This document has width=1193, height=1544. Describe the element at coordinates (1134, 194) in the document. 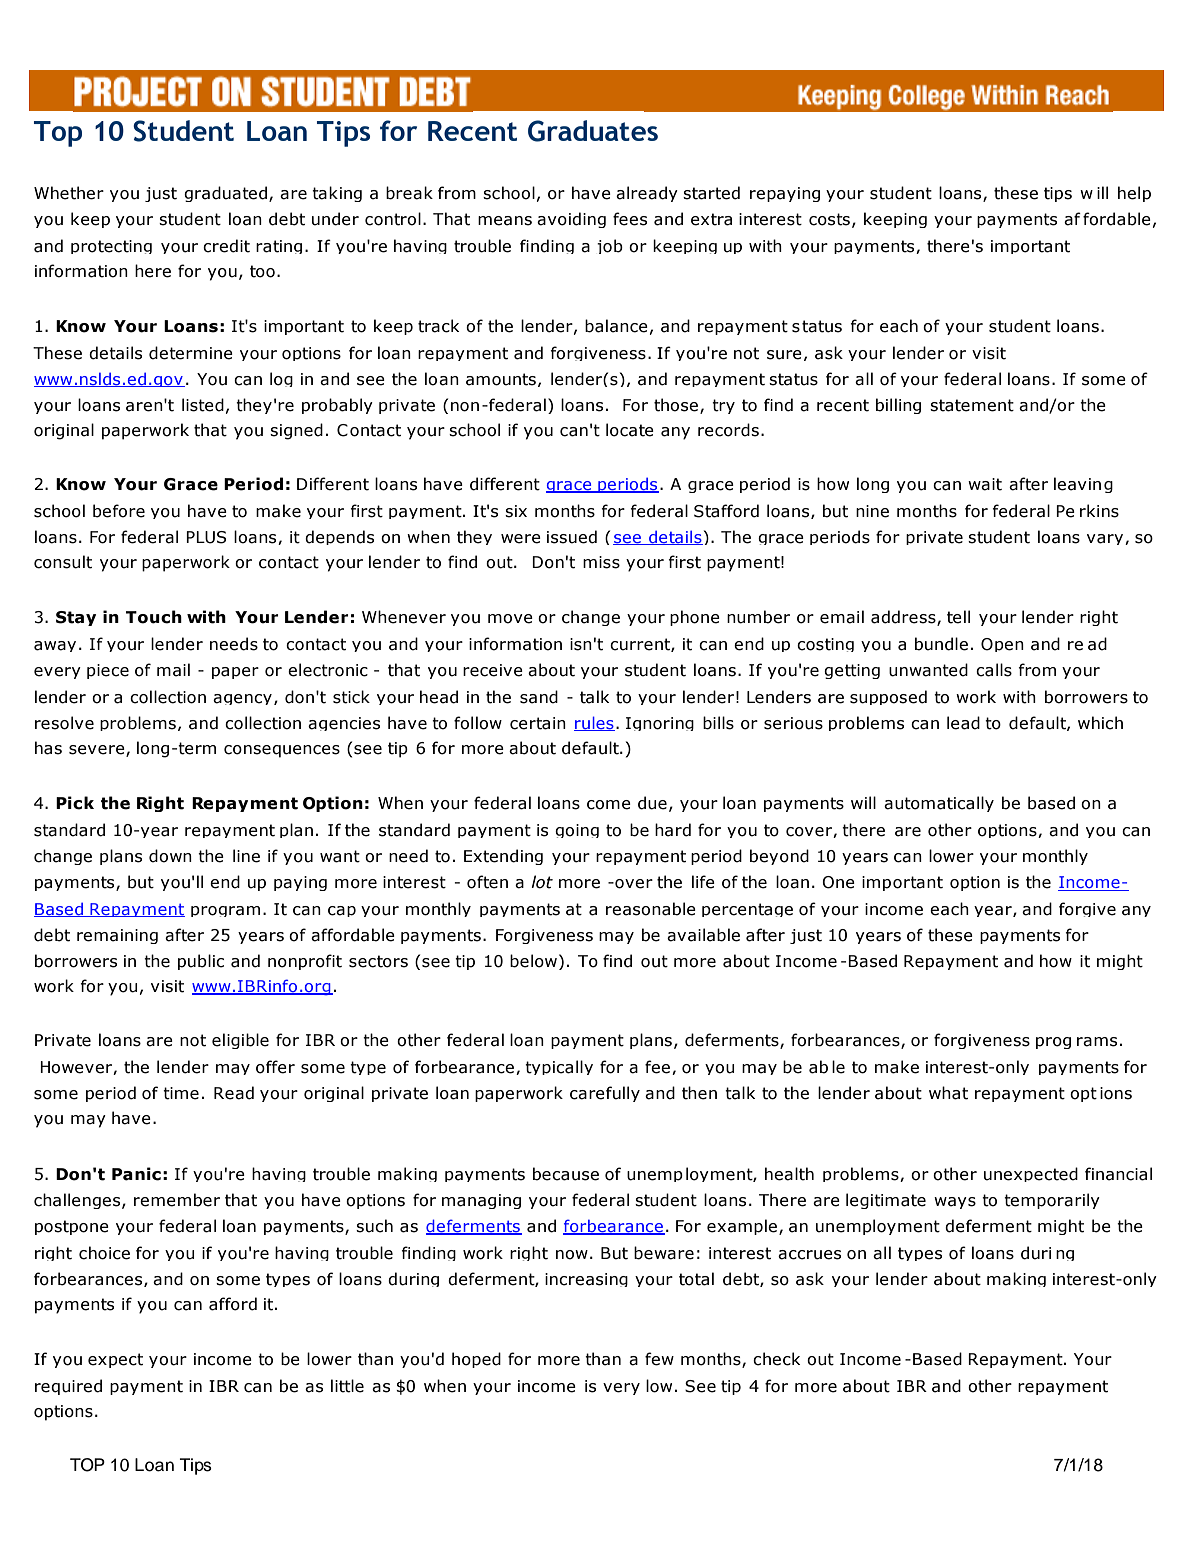

I see `help` at that location.
